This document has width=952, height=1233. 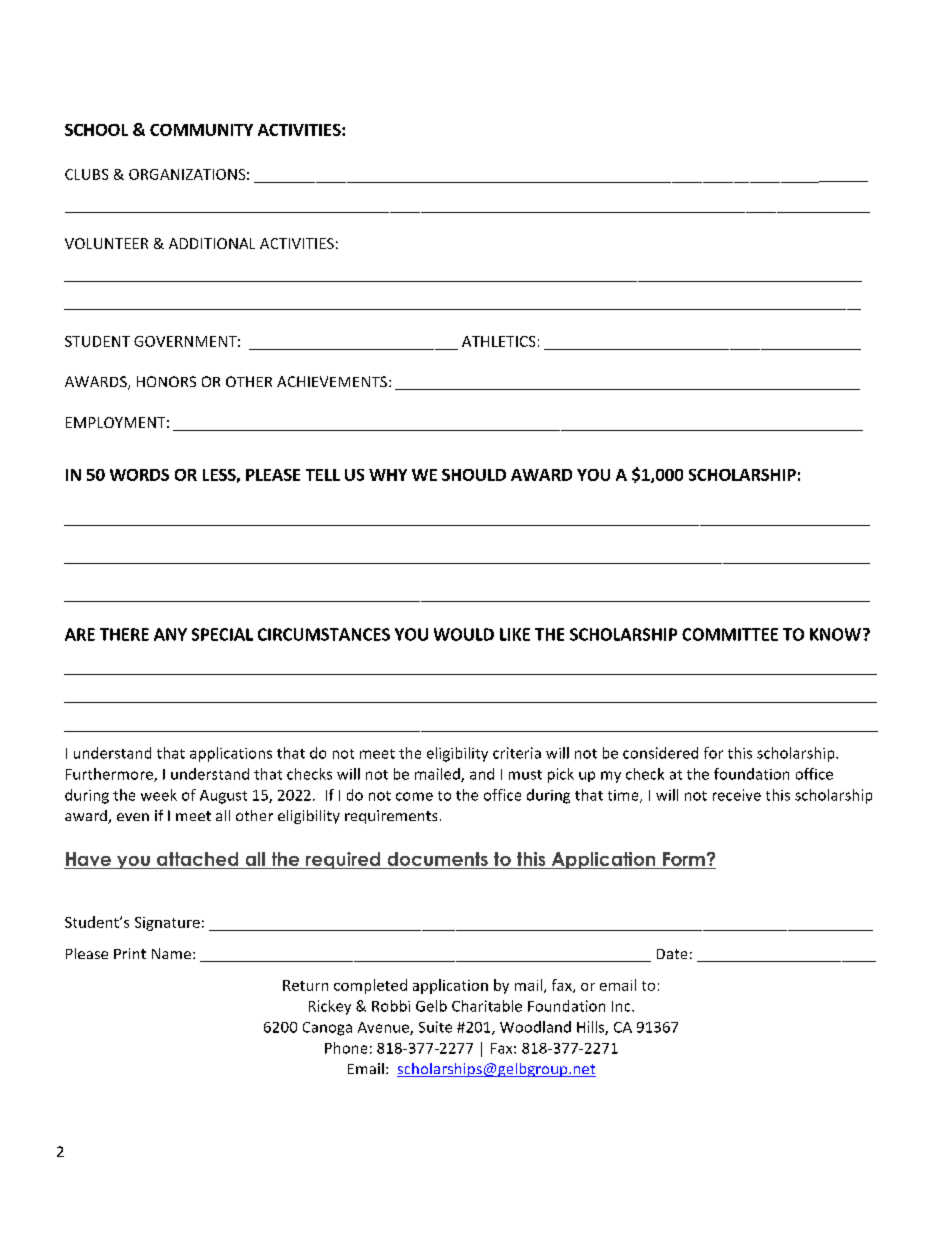 What do you see at coordinates (170, 634) in the document?
I see `ANY` at bounding box center [170, 634].
